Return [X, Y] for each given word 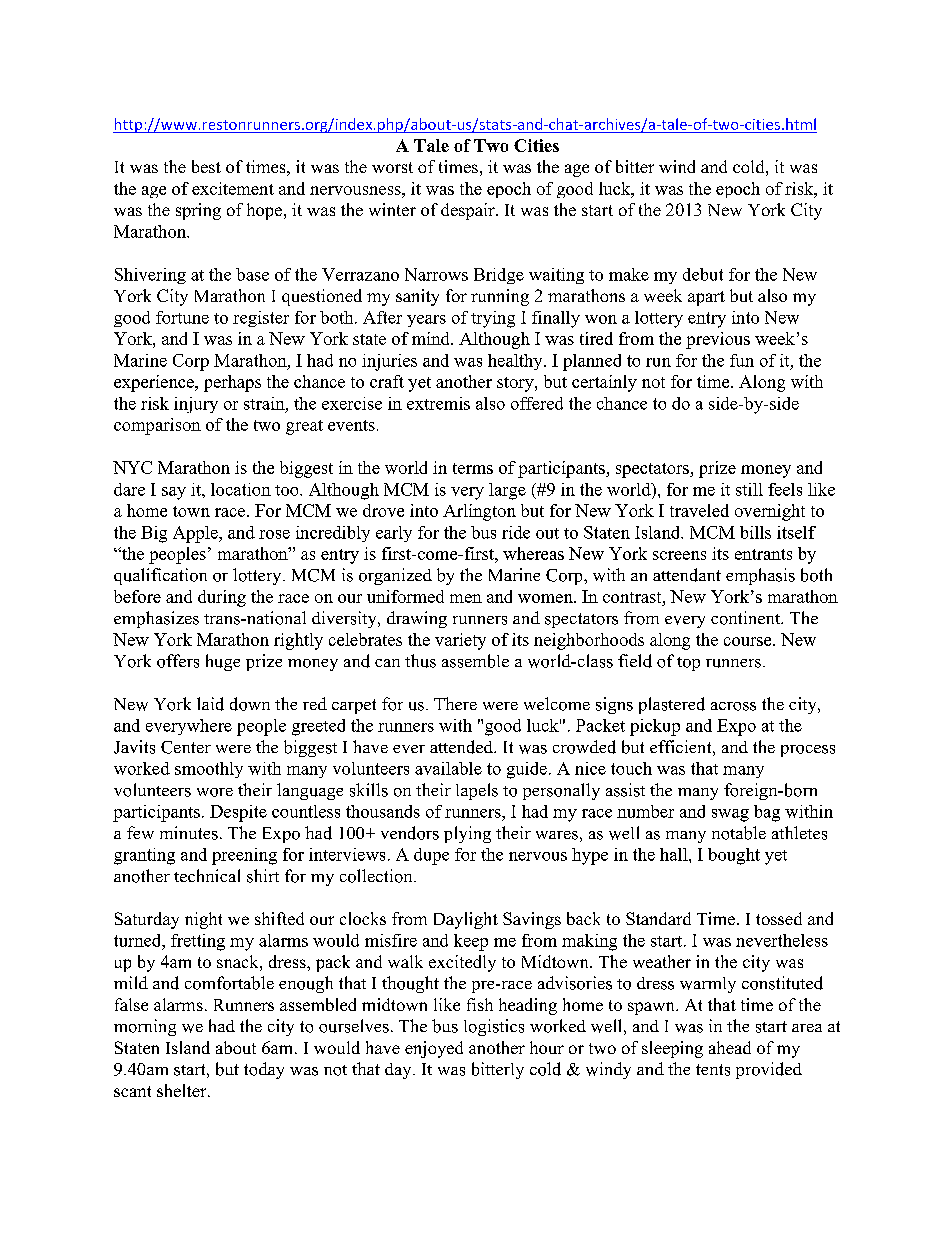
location [241, 489]
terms [473, 468]
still [749, 489]
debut [703, 274]
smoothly [209, 770]
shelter [183, 1090]
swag [730, 815]
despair [469, 211]
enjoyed [434, 1049]
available [448, 768]
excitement [233, 188]
